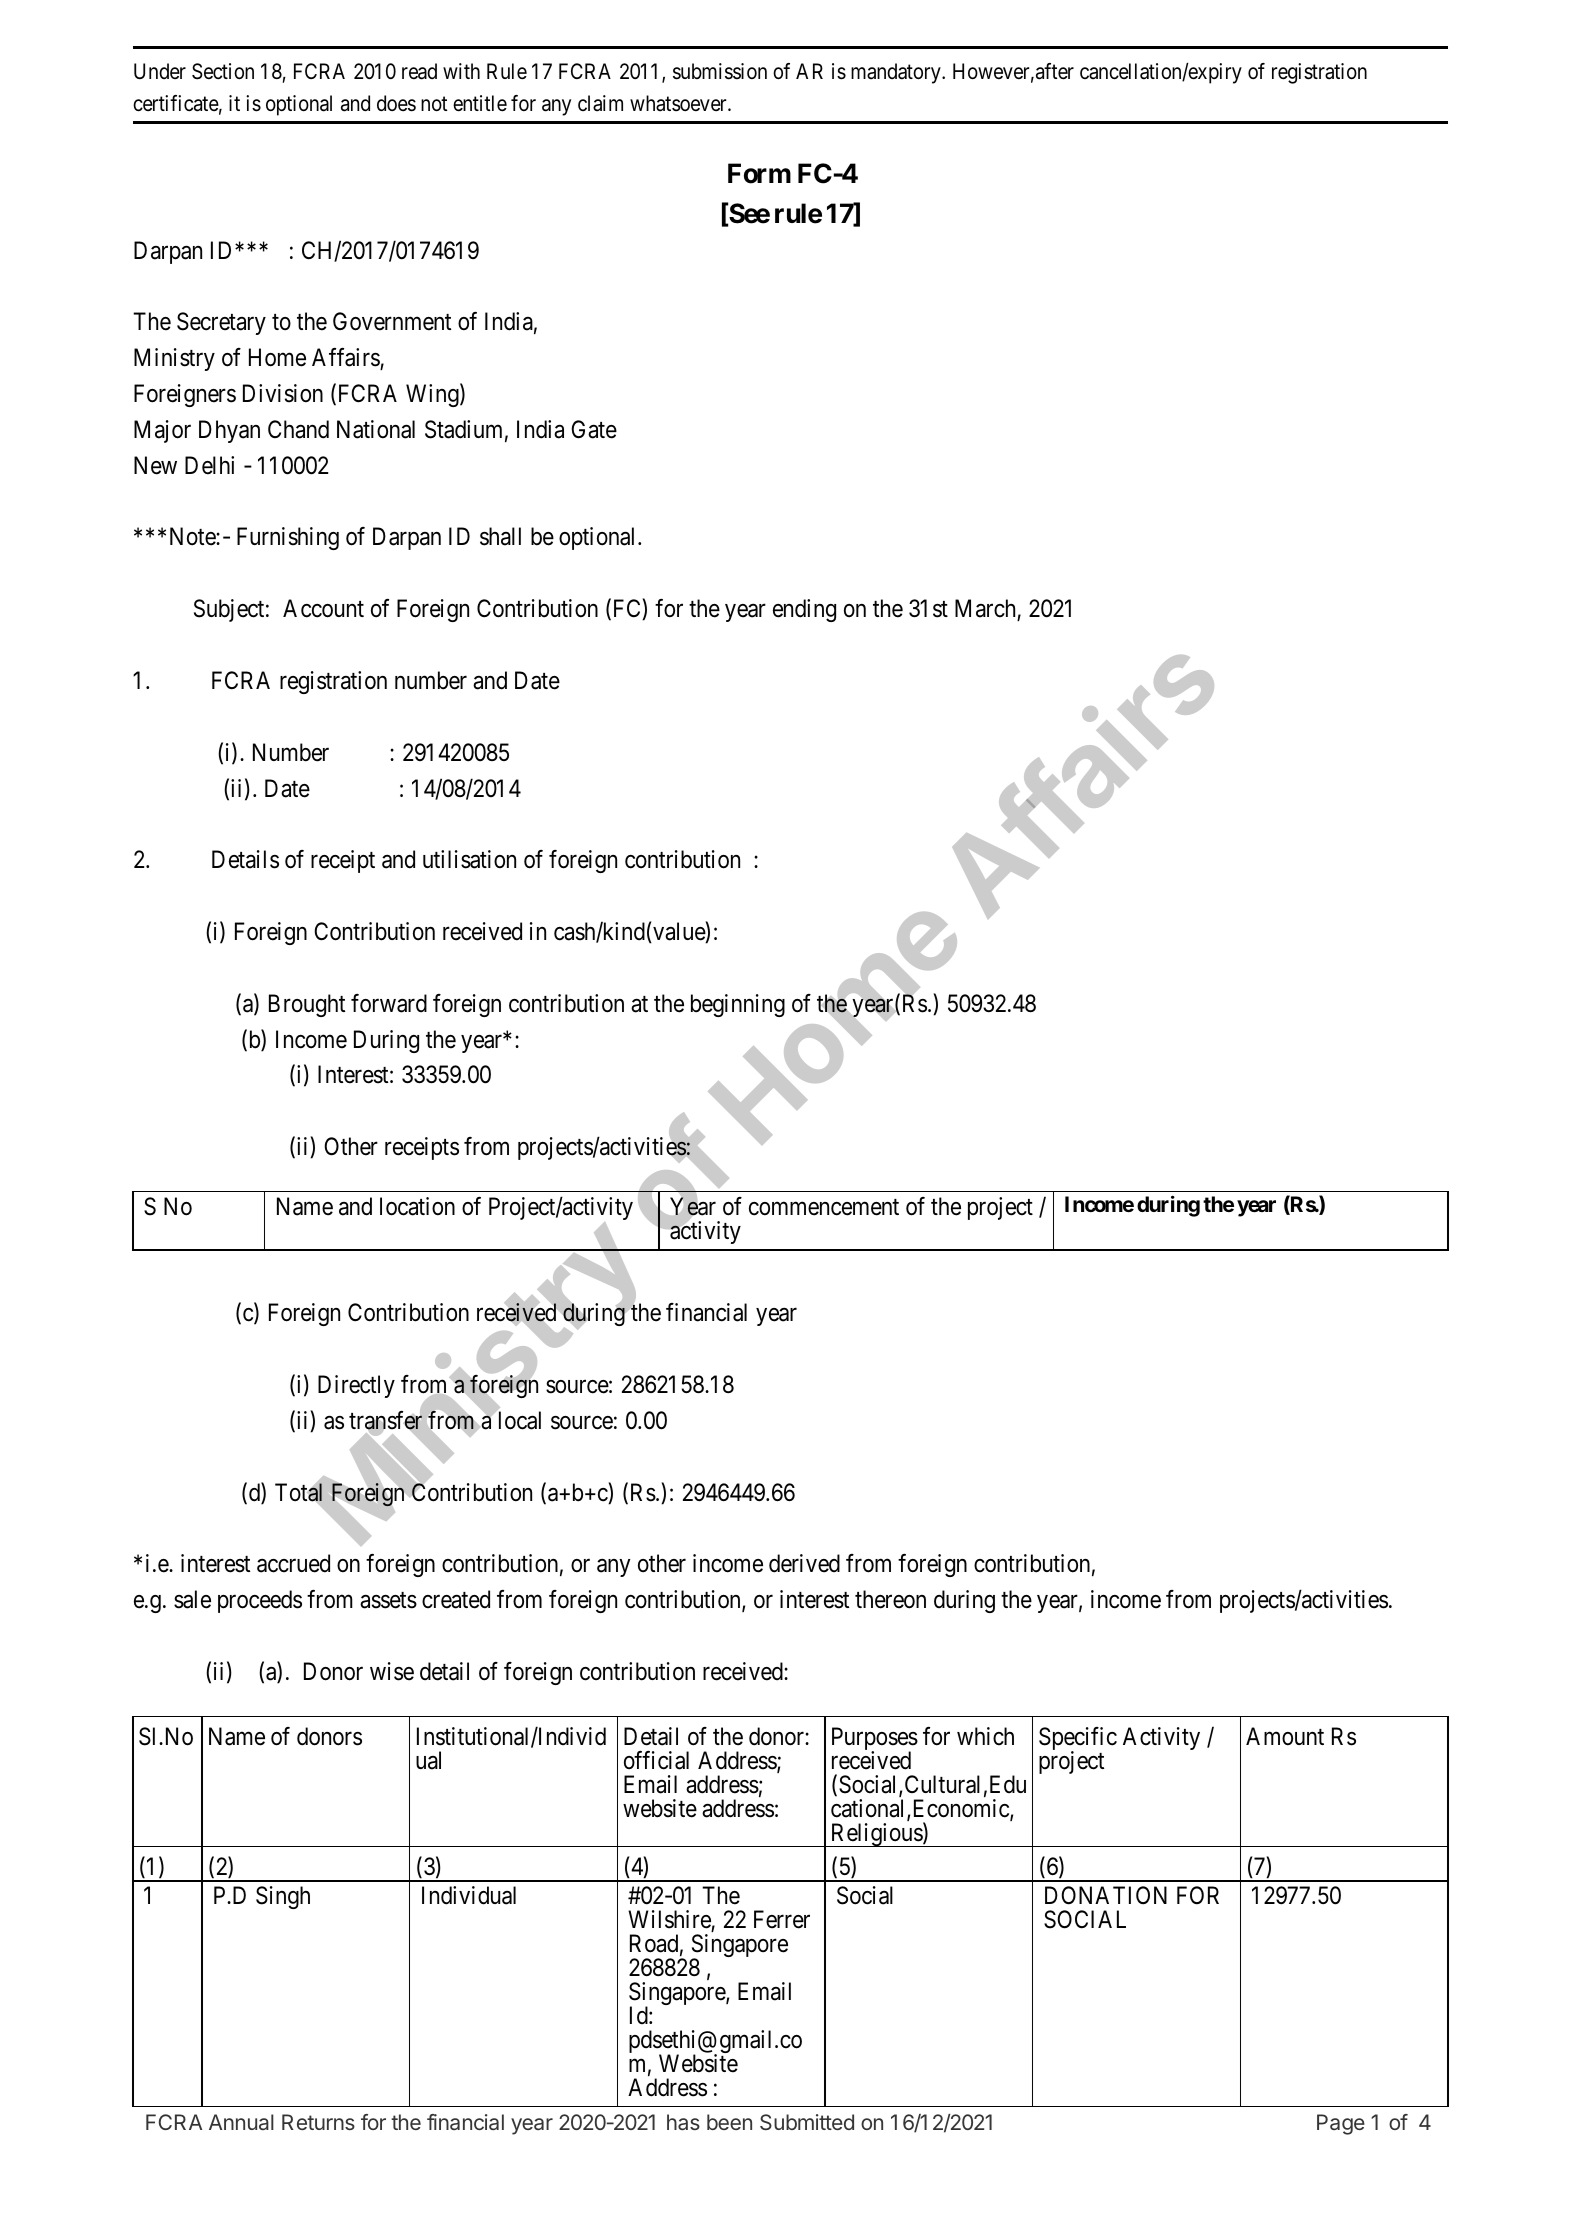 The width and height of the page is (1581, 2237). Describe the element at coordinates (890, 1599) in the page. I see `thereon` at that location.
